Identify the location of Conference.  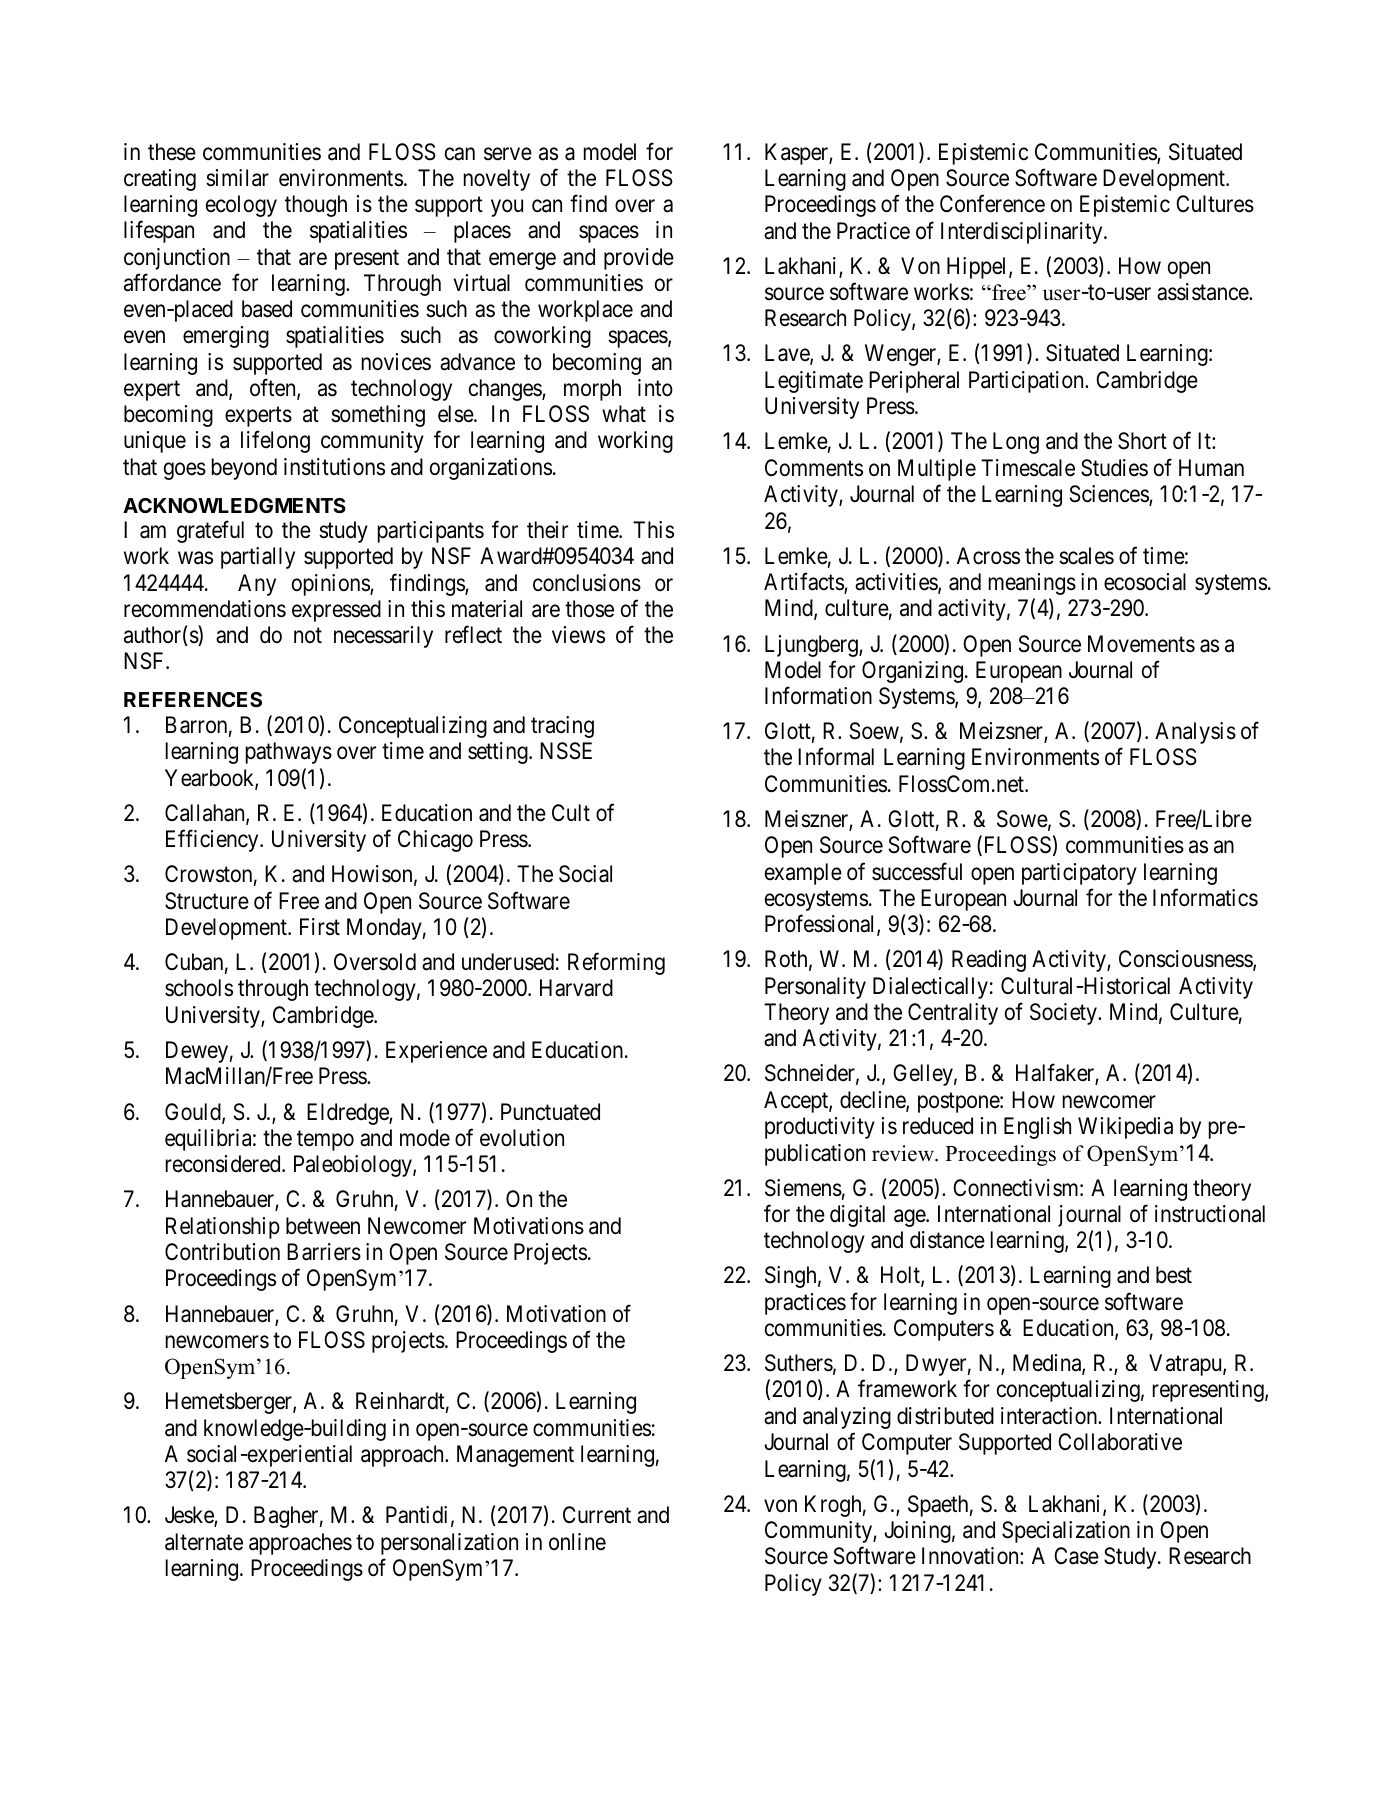
(992, 204).
